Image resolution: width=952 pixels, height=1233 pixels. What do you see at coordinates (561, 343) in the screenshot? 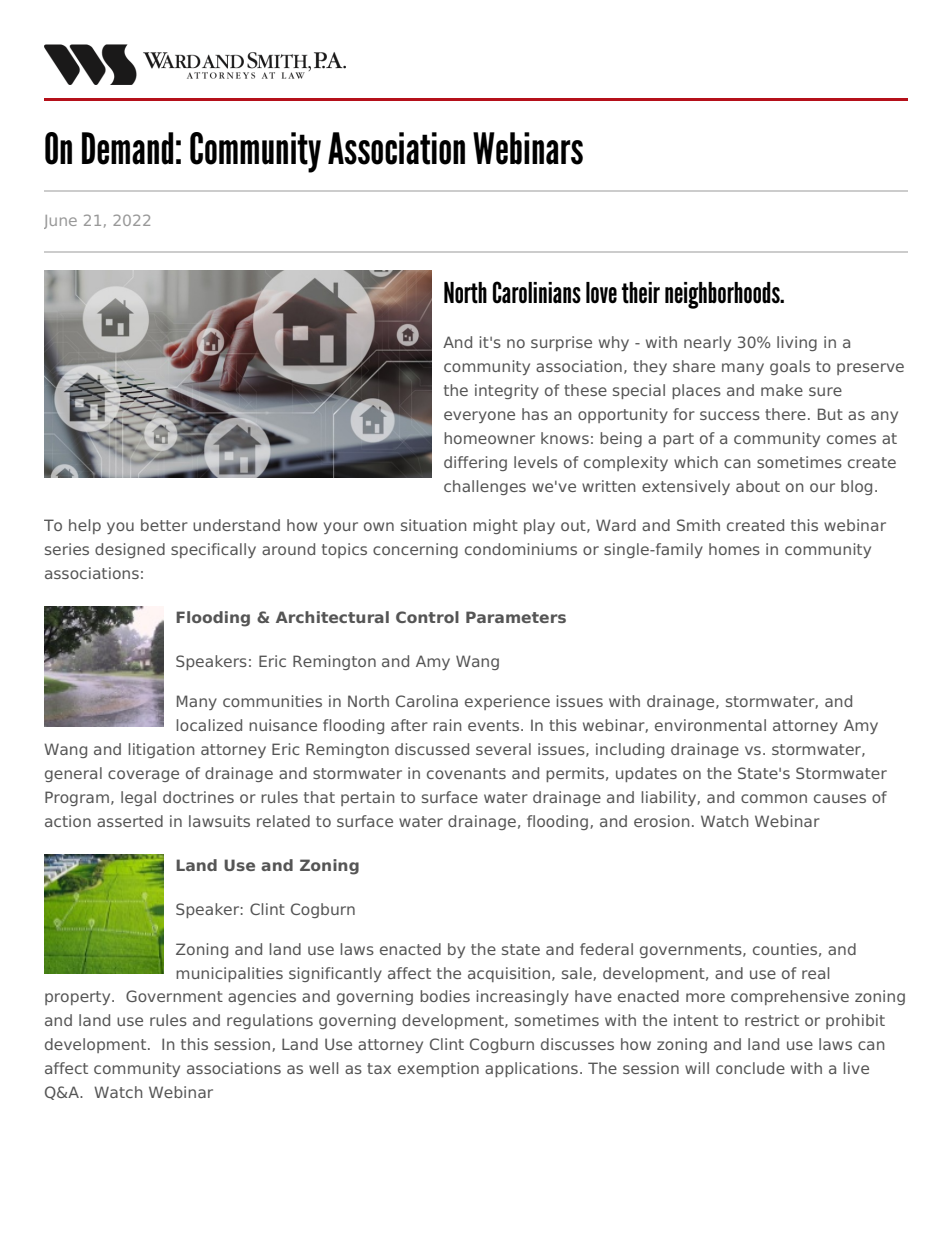
I see `surprise` at bounding box center [561, 343].
